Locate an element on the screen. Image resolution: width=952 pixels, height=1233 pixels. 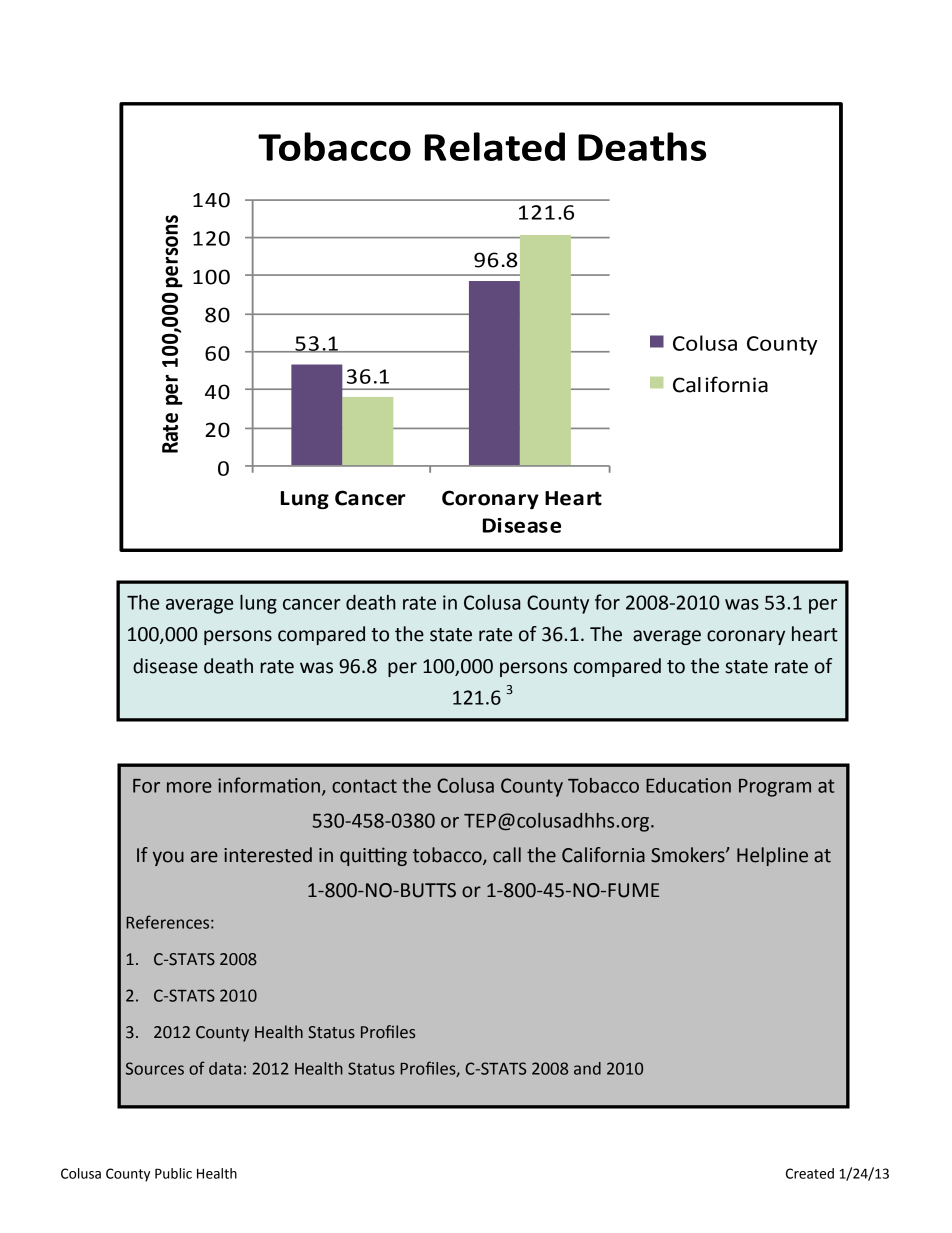
Related is located at coordinates (495, 146).
